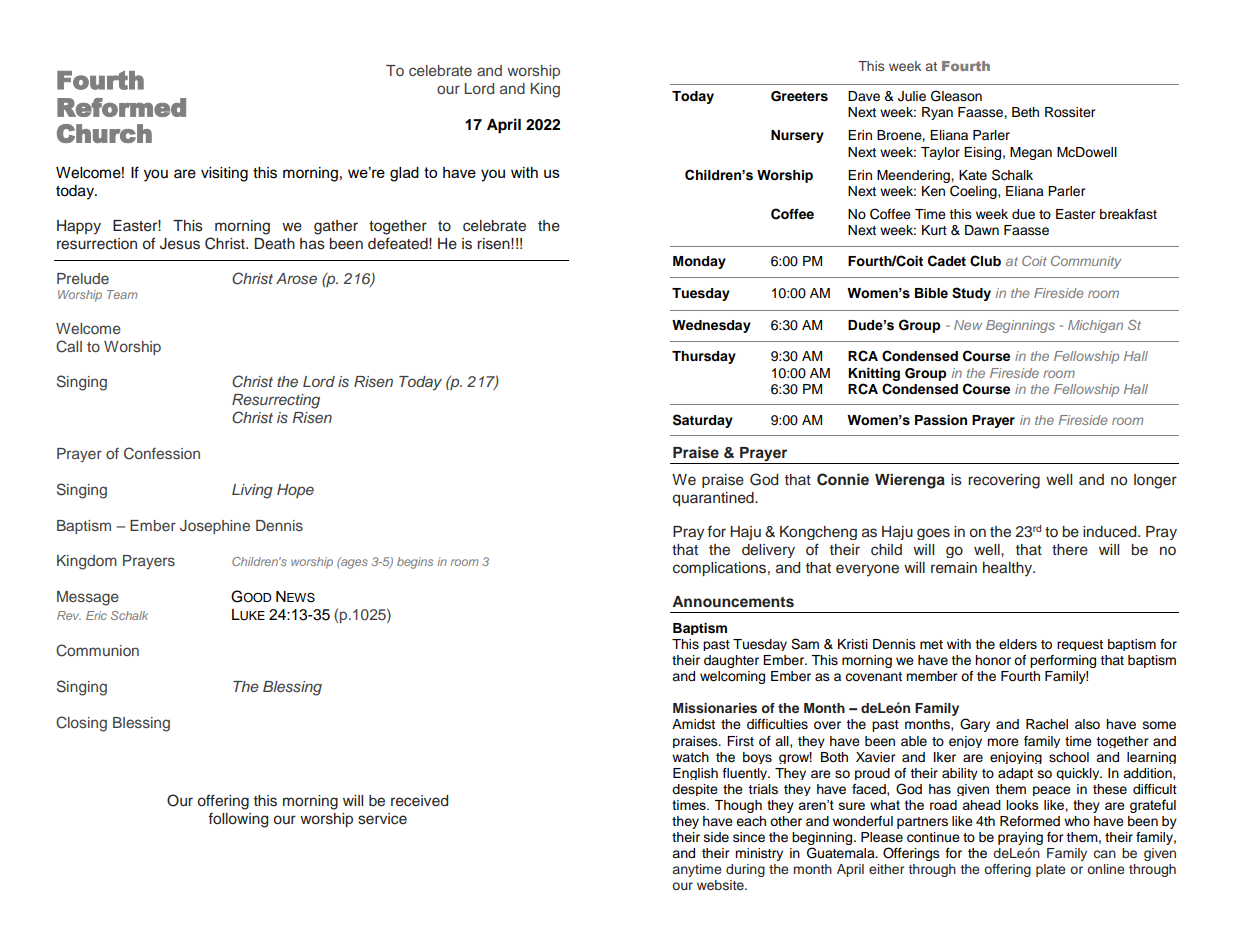 The height and width of the document is (952, 1233). What do you see at coordinates (1095, 326) in the document?
I see `Michigan` at bounding box center [1095, 326].
